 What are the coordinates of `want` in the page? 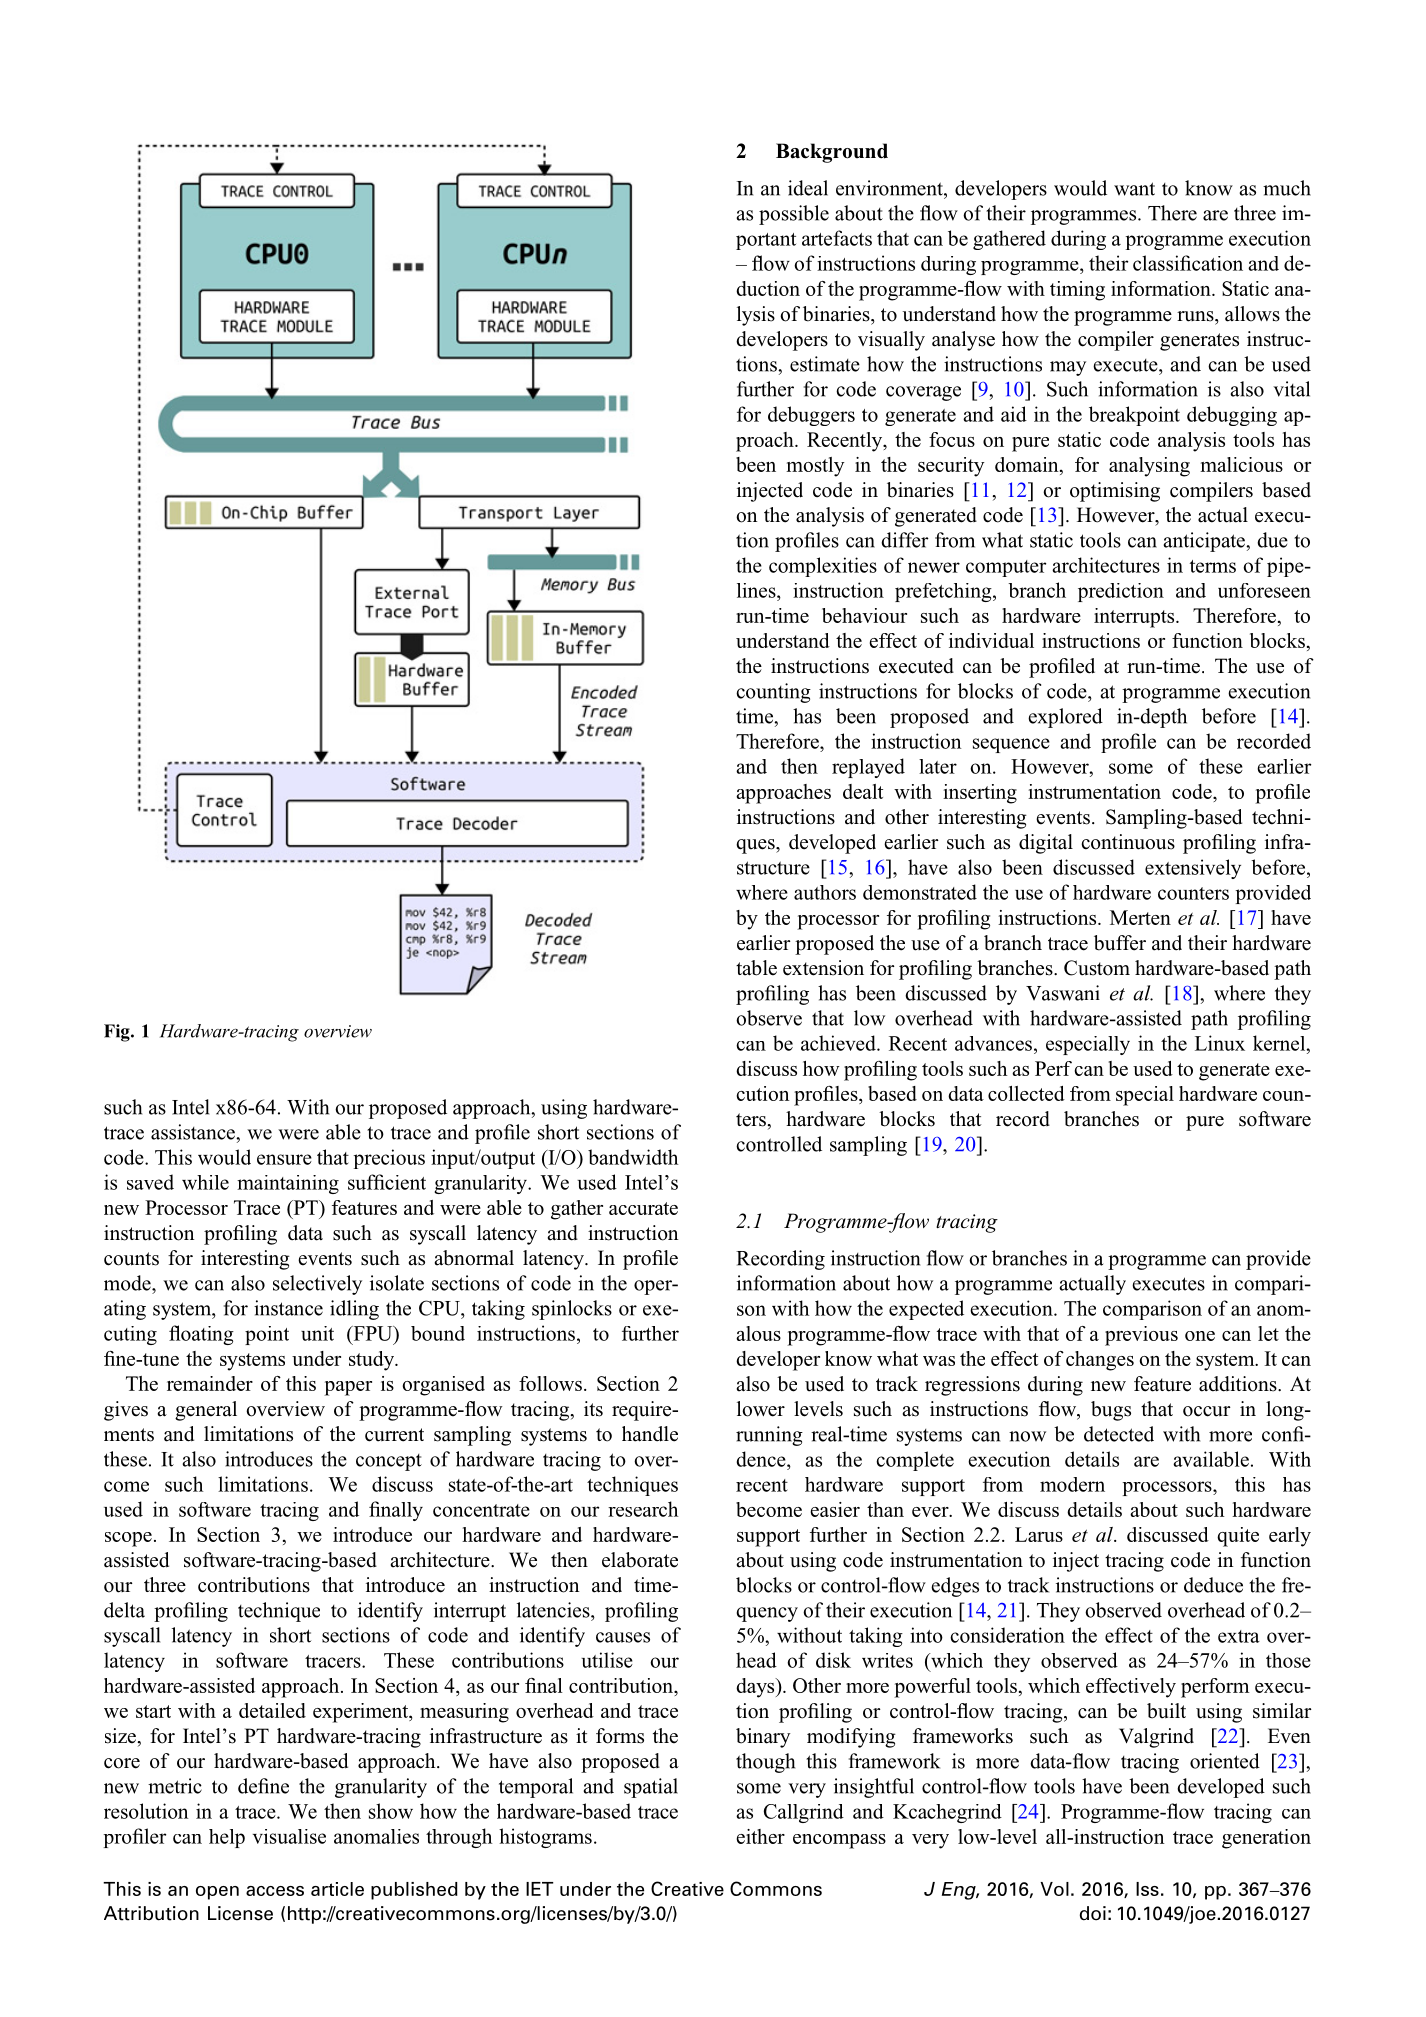 It's located at (1134, 189).
